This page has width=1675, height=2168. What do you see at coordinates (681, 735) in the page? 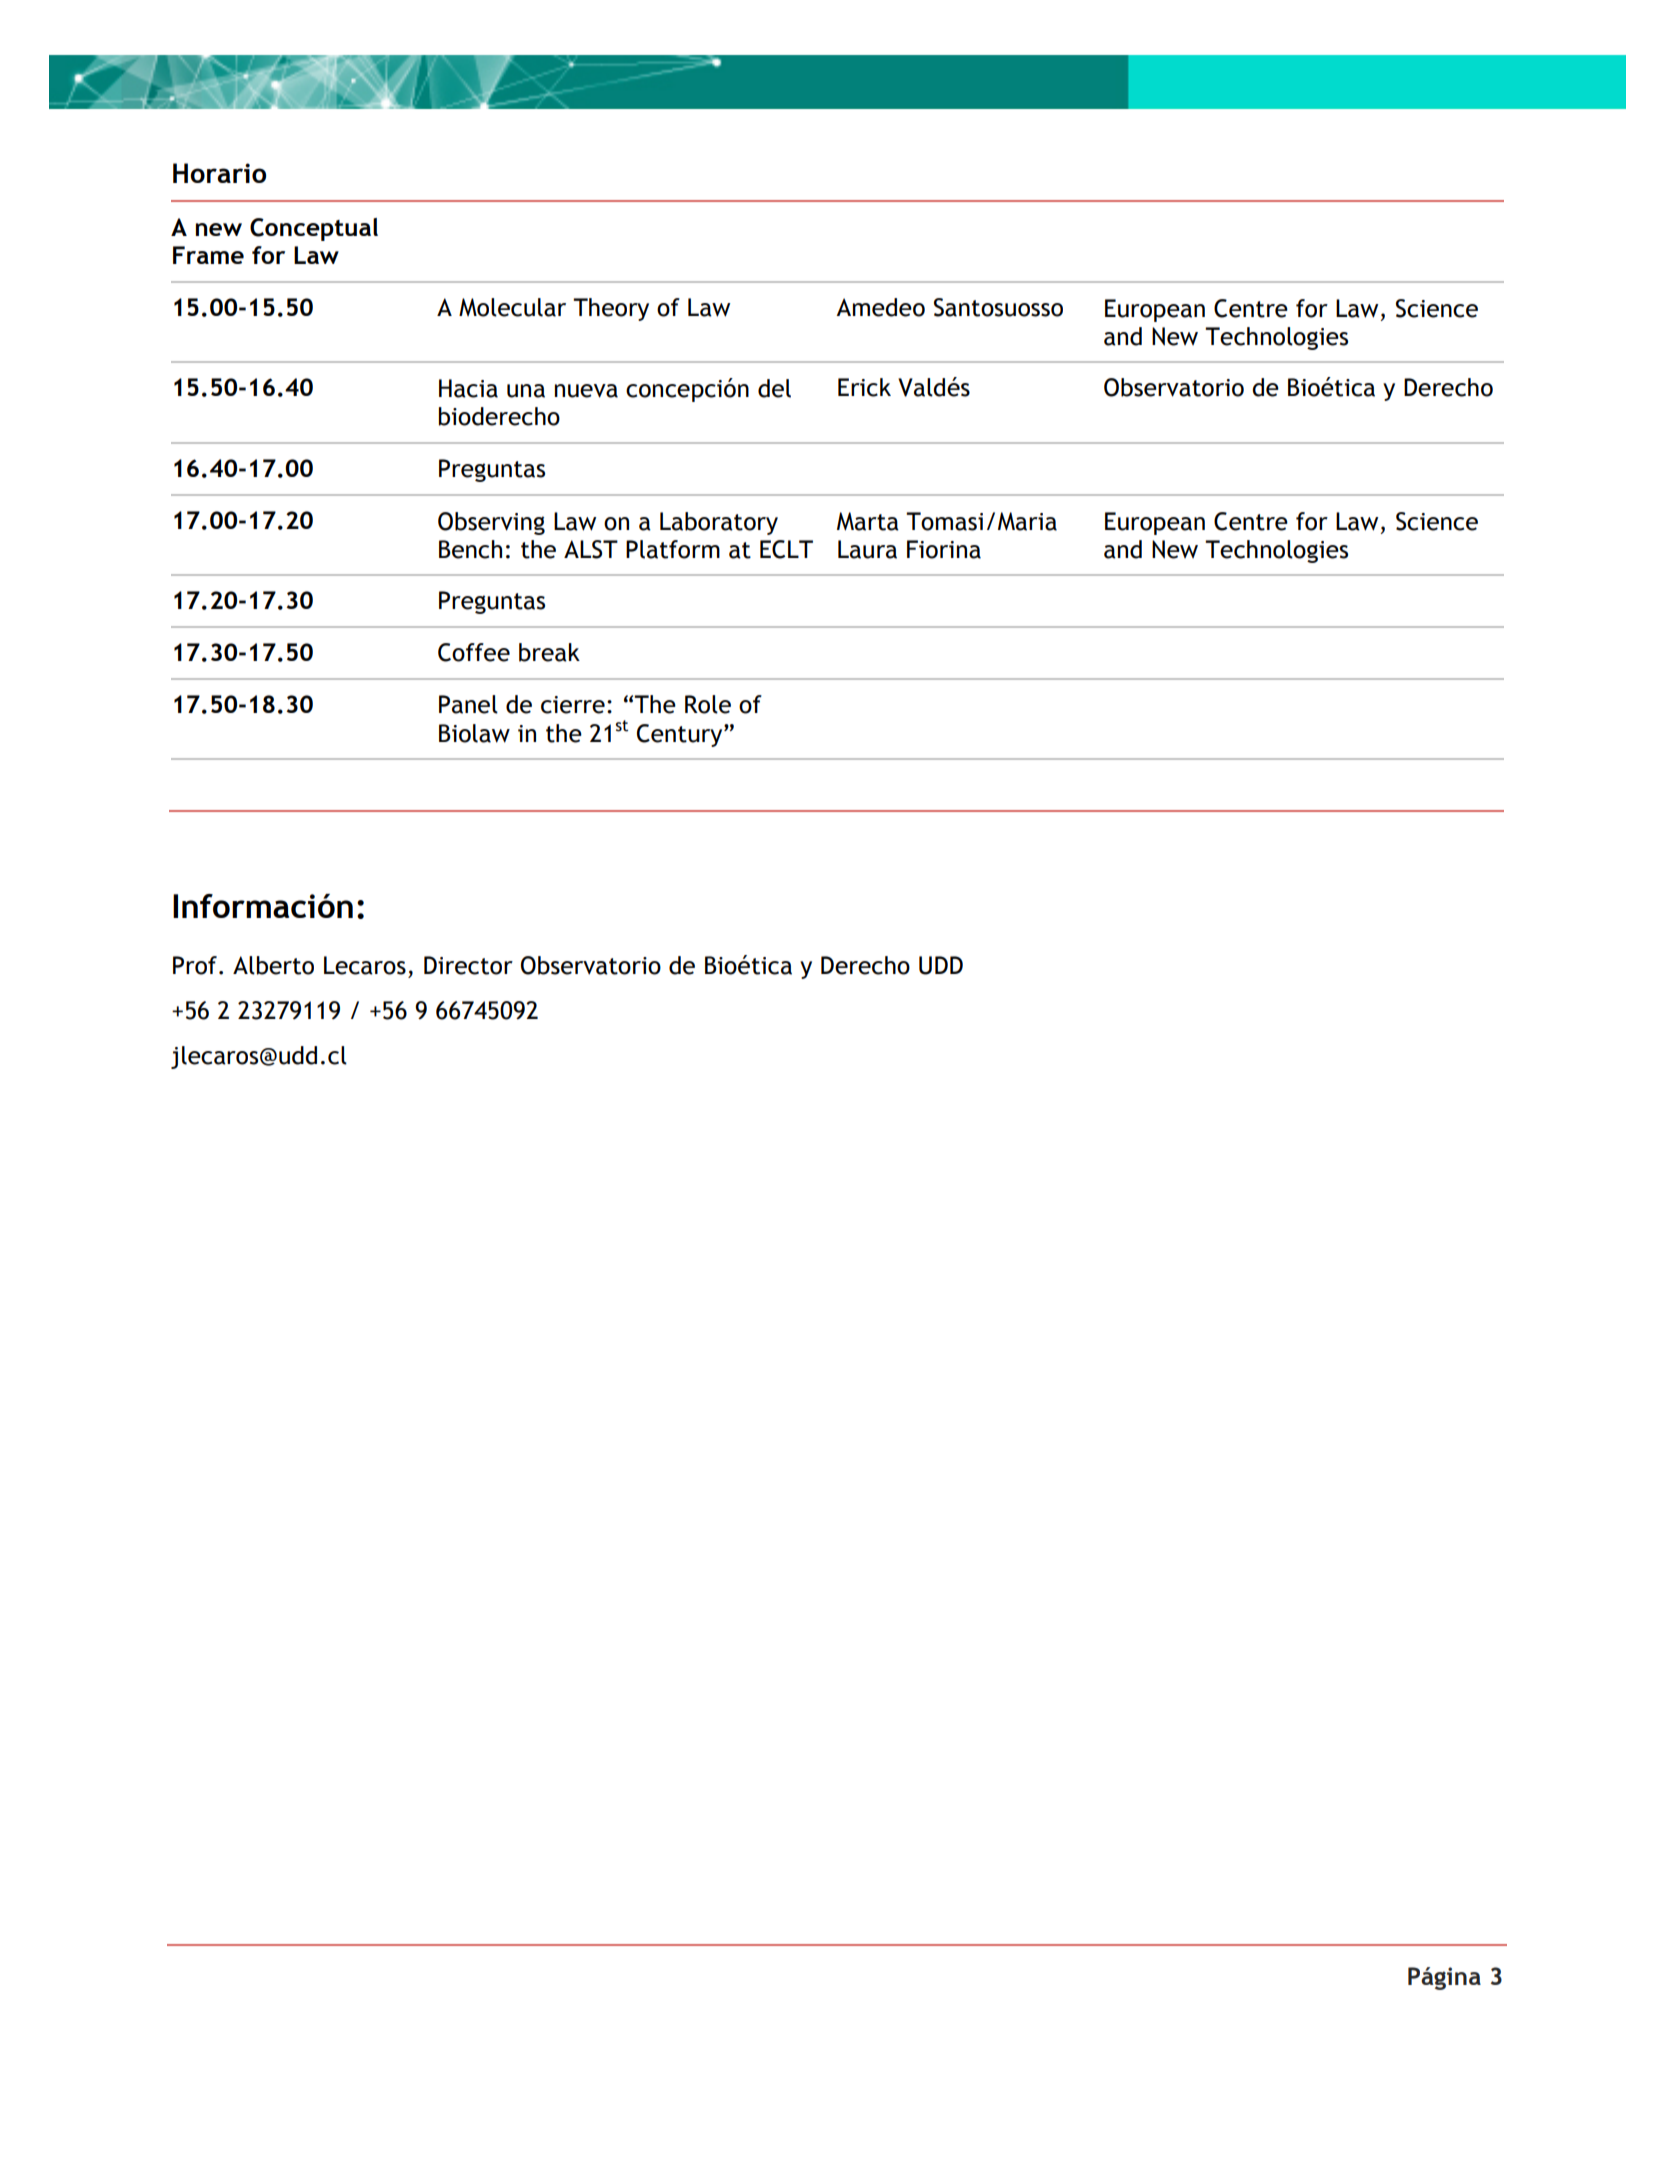
I see `Century` at bounding box center [681, 735].
